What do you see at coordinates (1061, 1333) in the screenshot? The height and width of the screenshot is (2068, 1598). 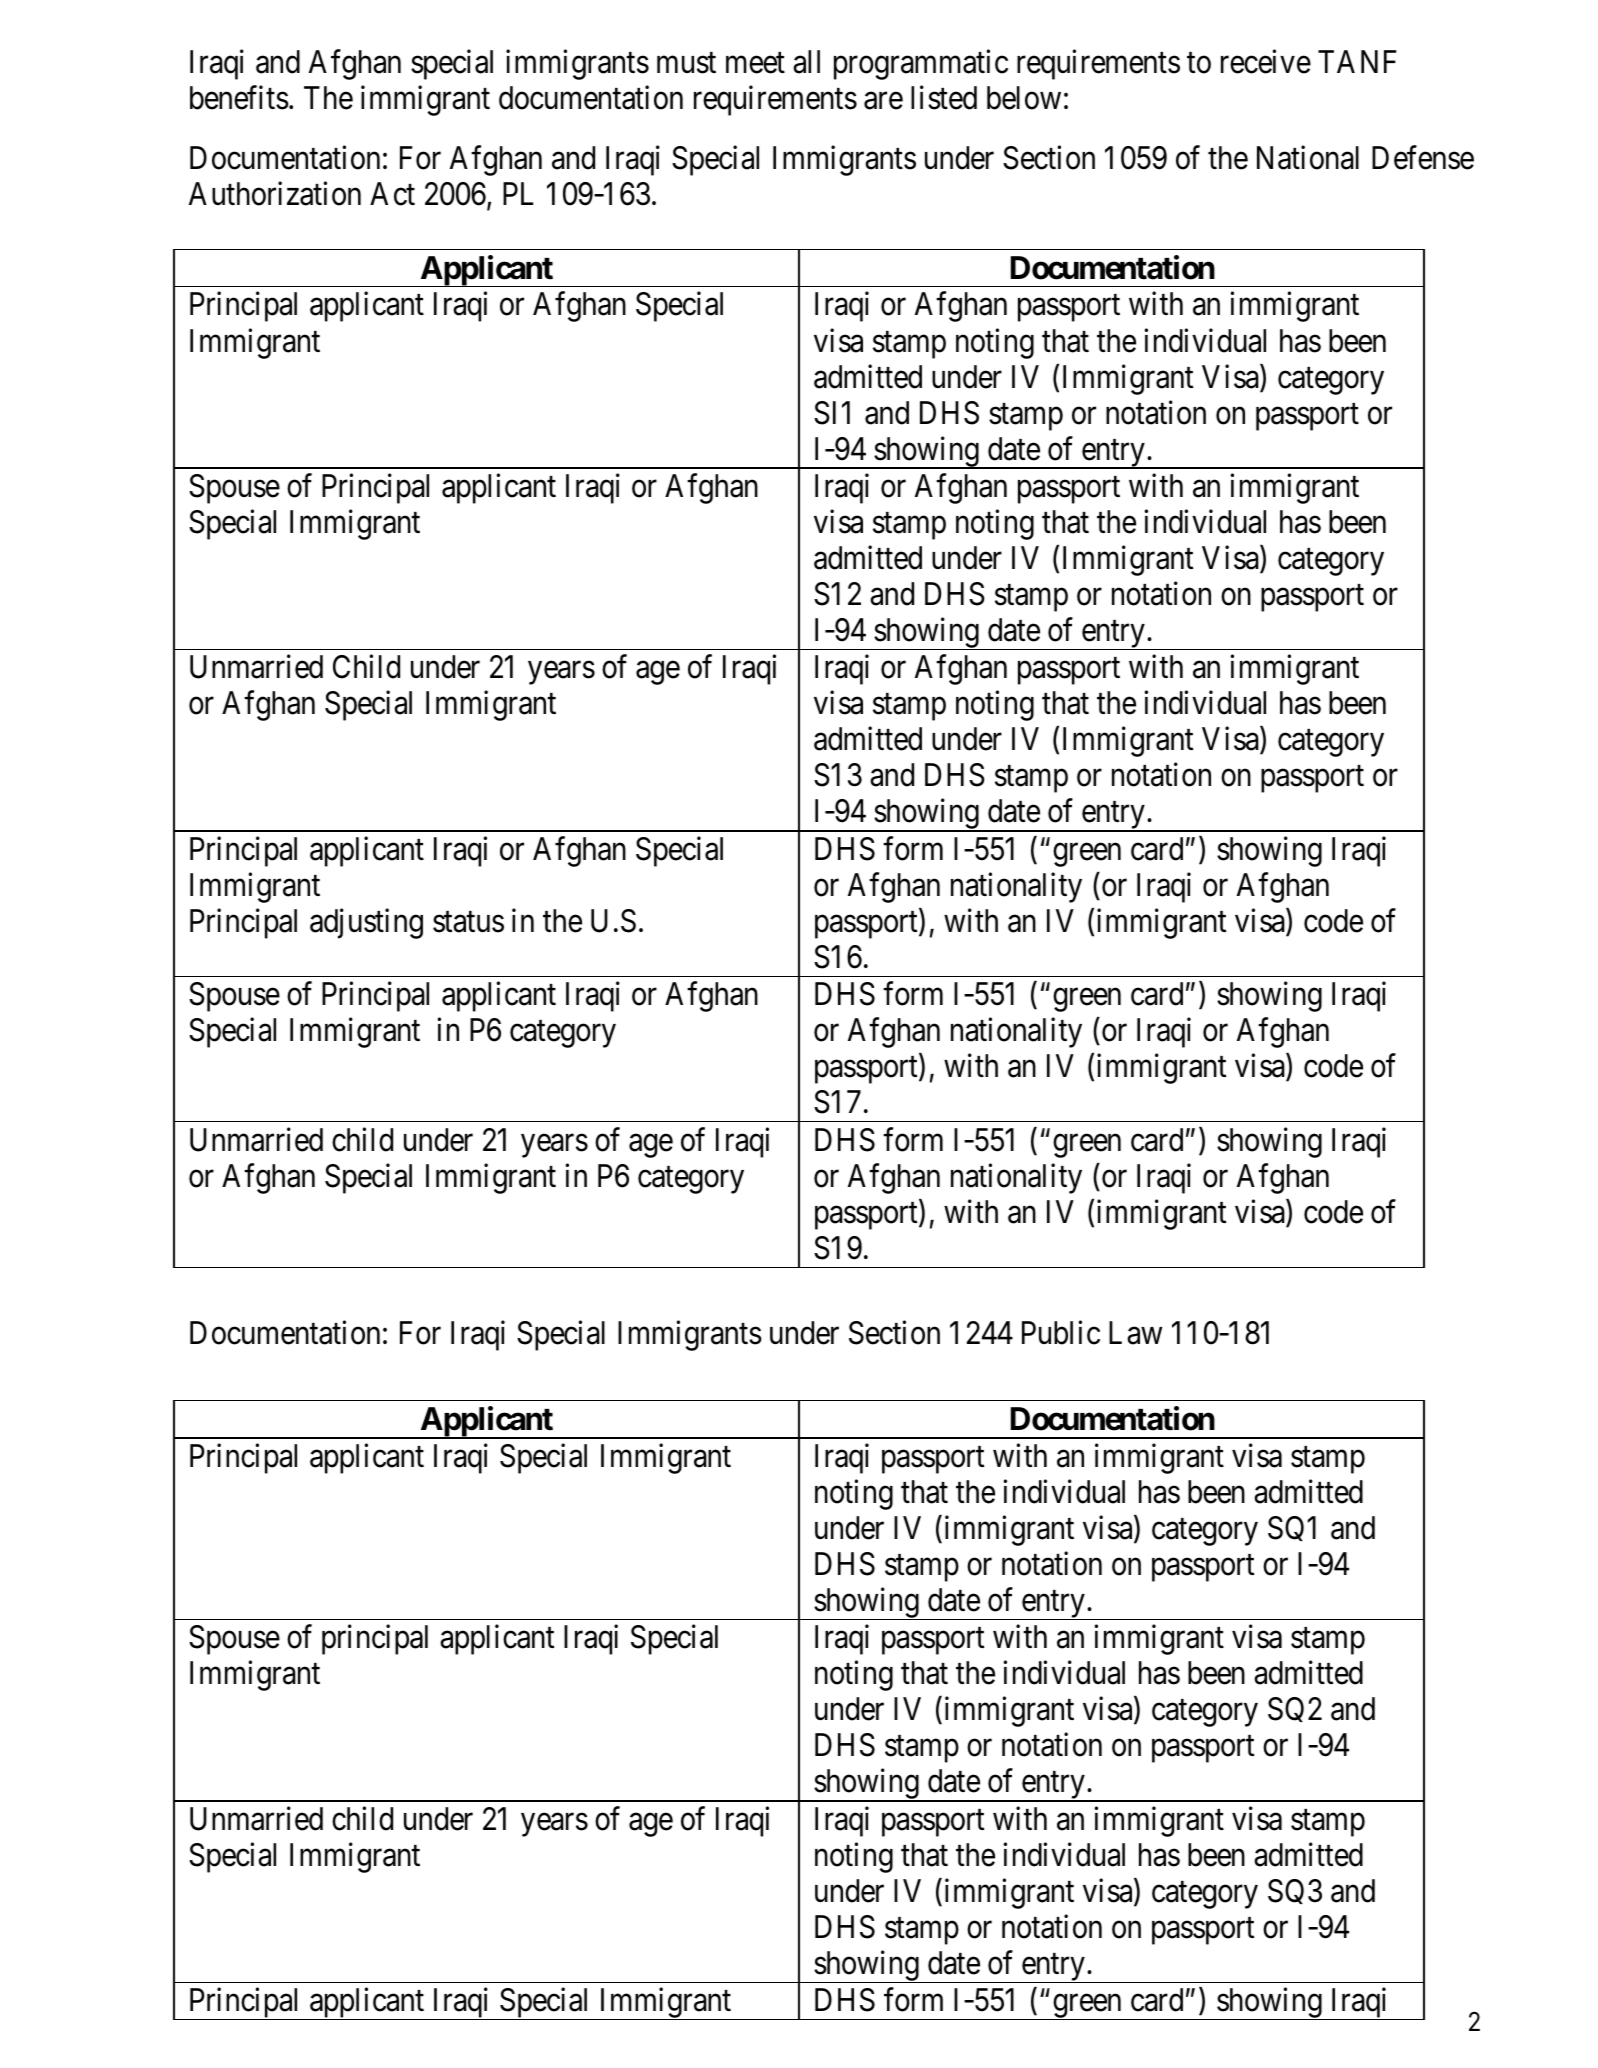 I see `Public` at bounding box center [1061, 1333].
